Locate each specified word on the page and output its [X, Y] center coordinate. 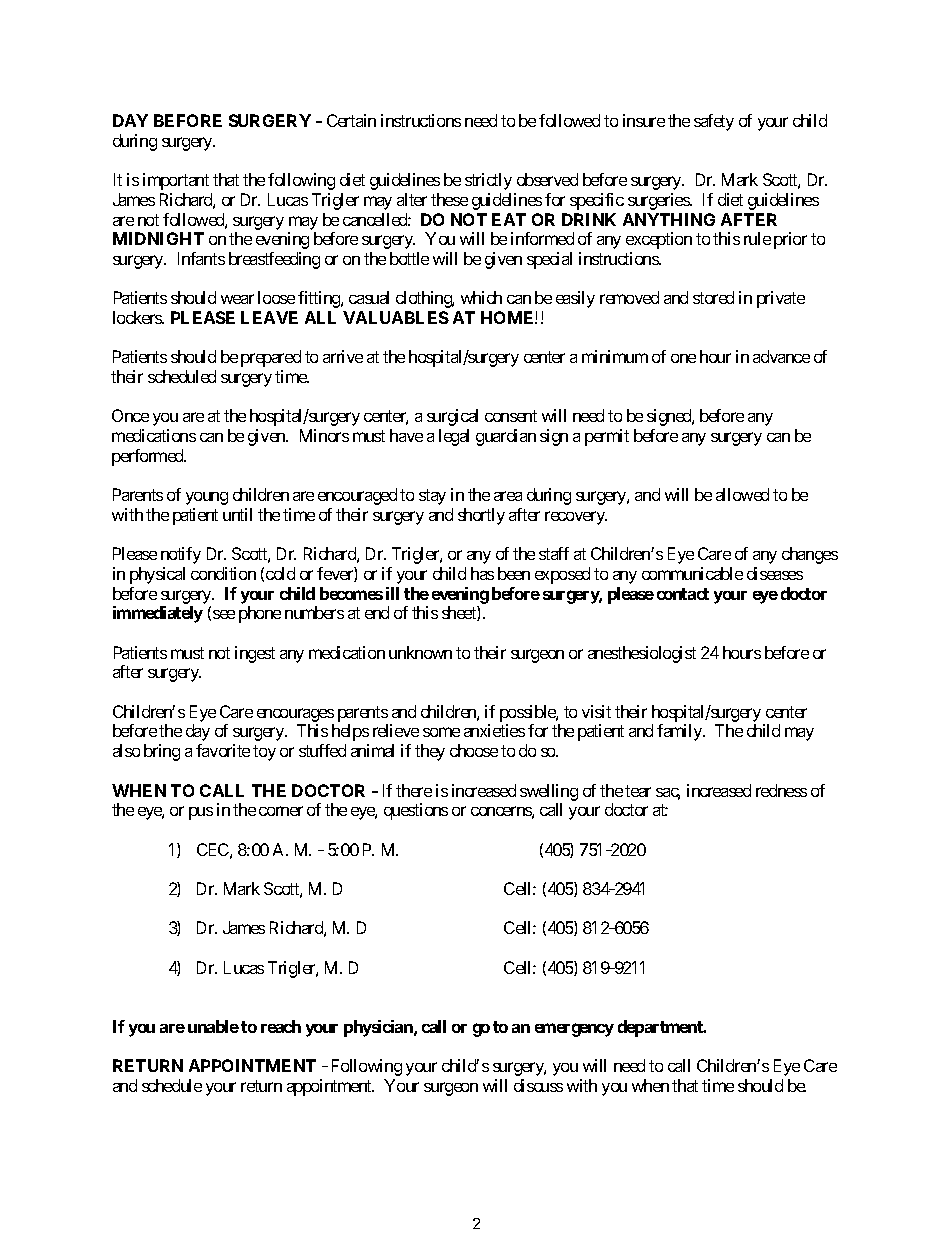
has [482, 573]
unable [213, 1026]
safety [714, 122]
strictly [488, 181]
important [176, 181]
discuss [538, 1085]
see [224, 614]
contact [683, 594]
